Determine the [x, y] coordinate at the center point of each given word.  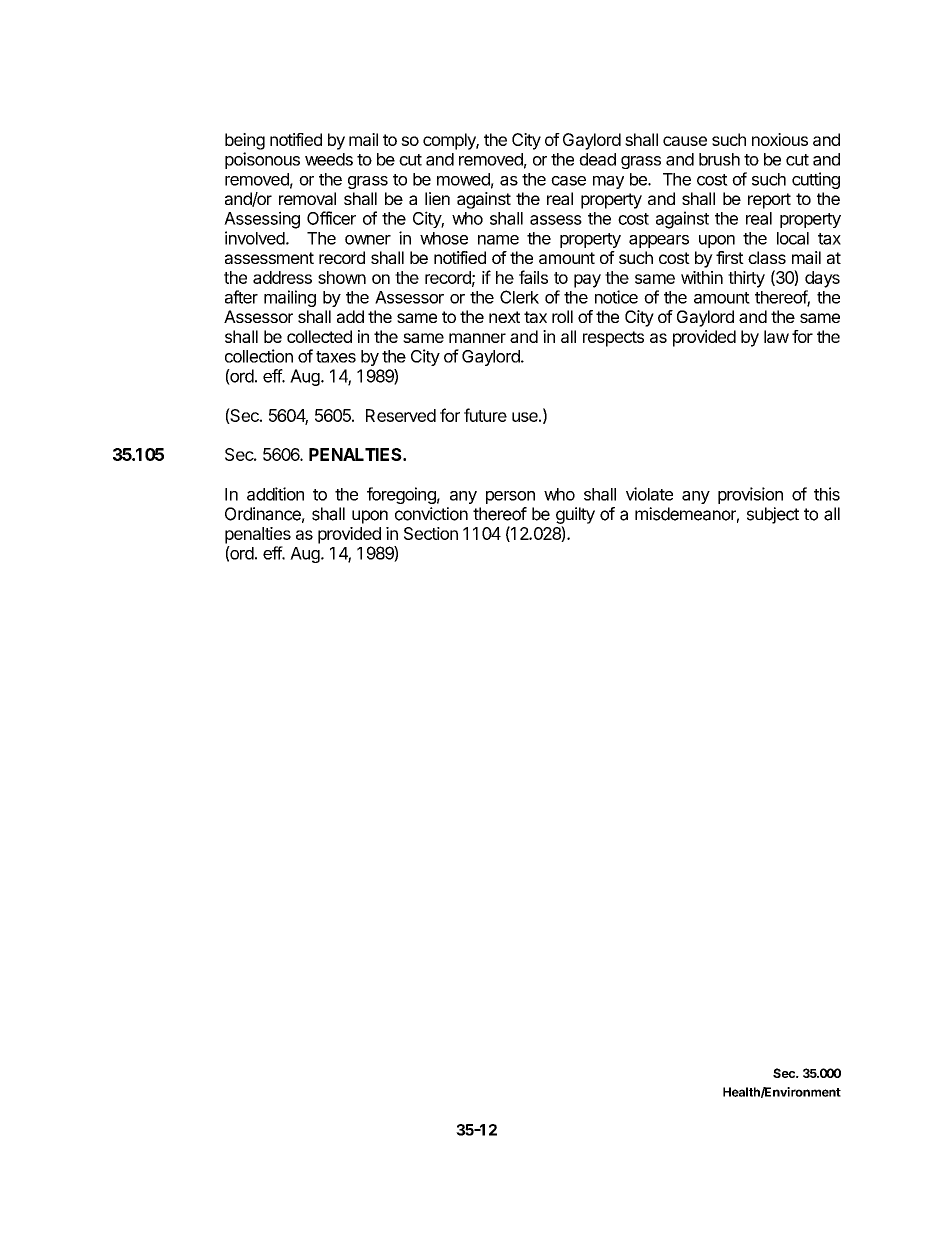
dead [597, 159]
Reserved [401, 415]
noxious [780, 139]
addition [275, 494]
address [282, 277]
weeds [329, 159]
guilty [575, 515]
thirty [746, 279]
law [776, 336]
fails [533, 277]
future [485, 415]
